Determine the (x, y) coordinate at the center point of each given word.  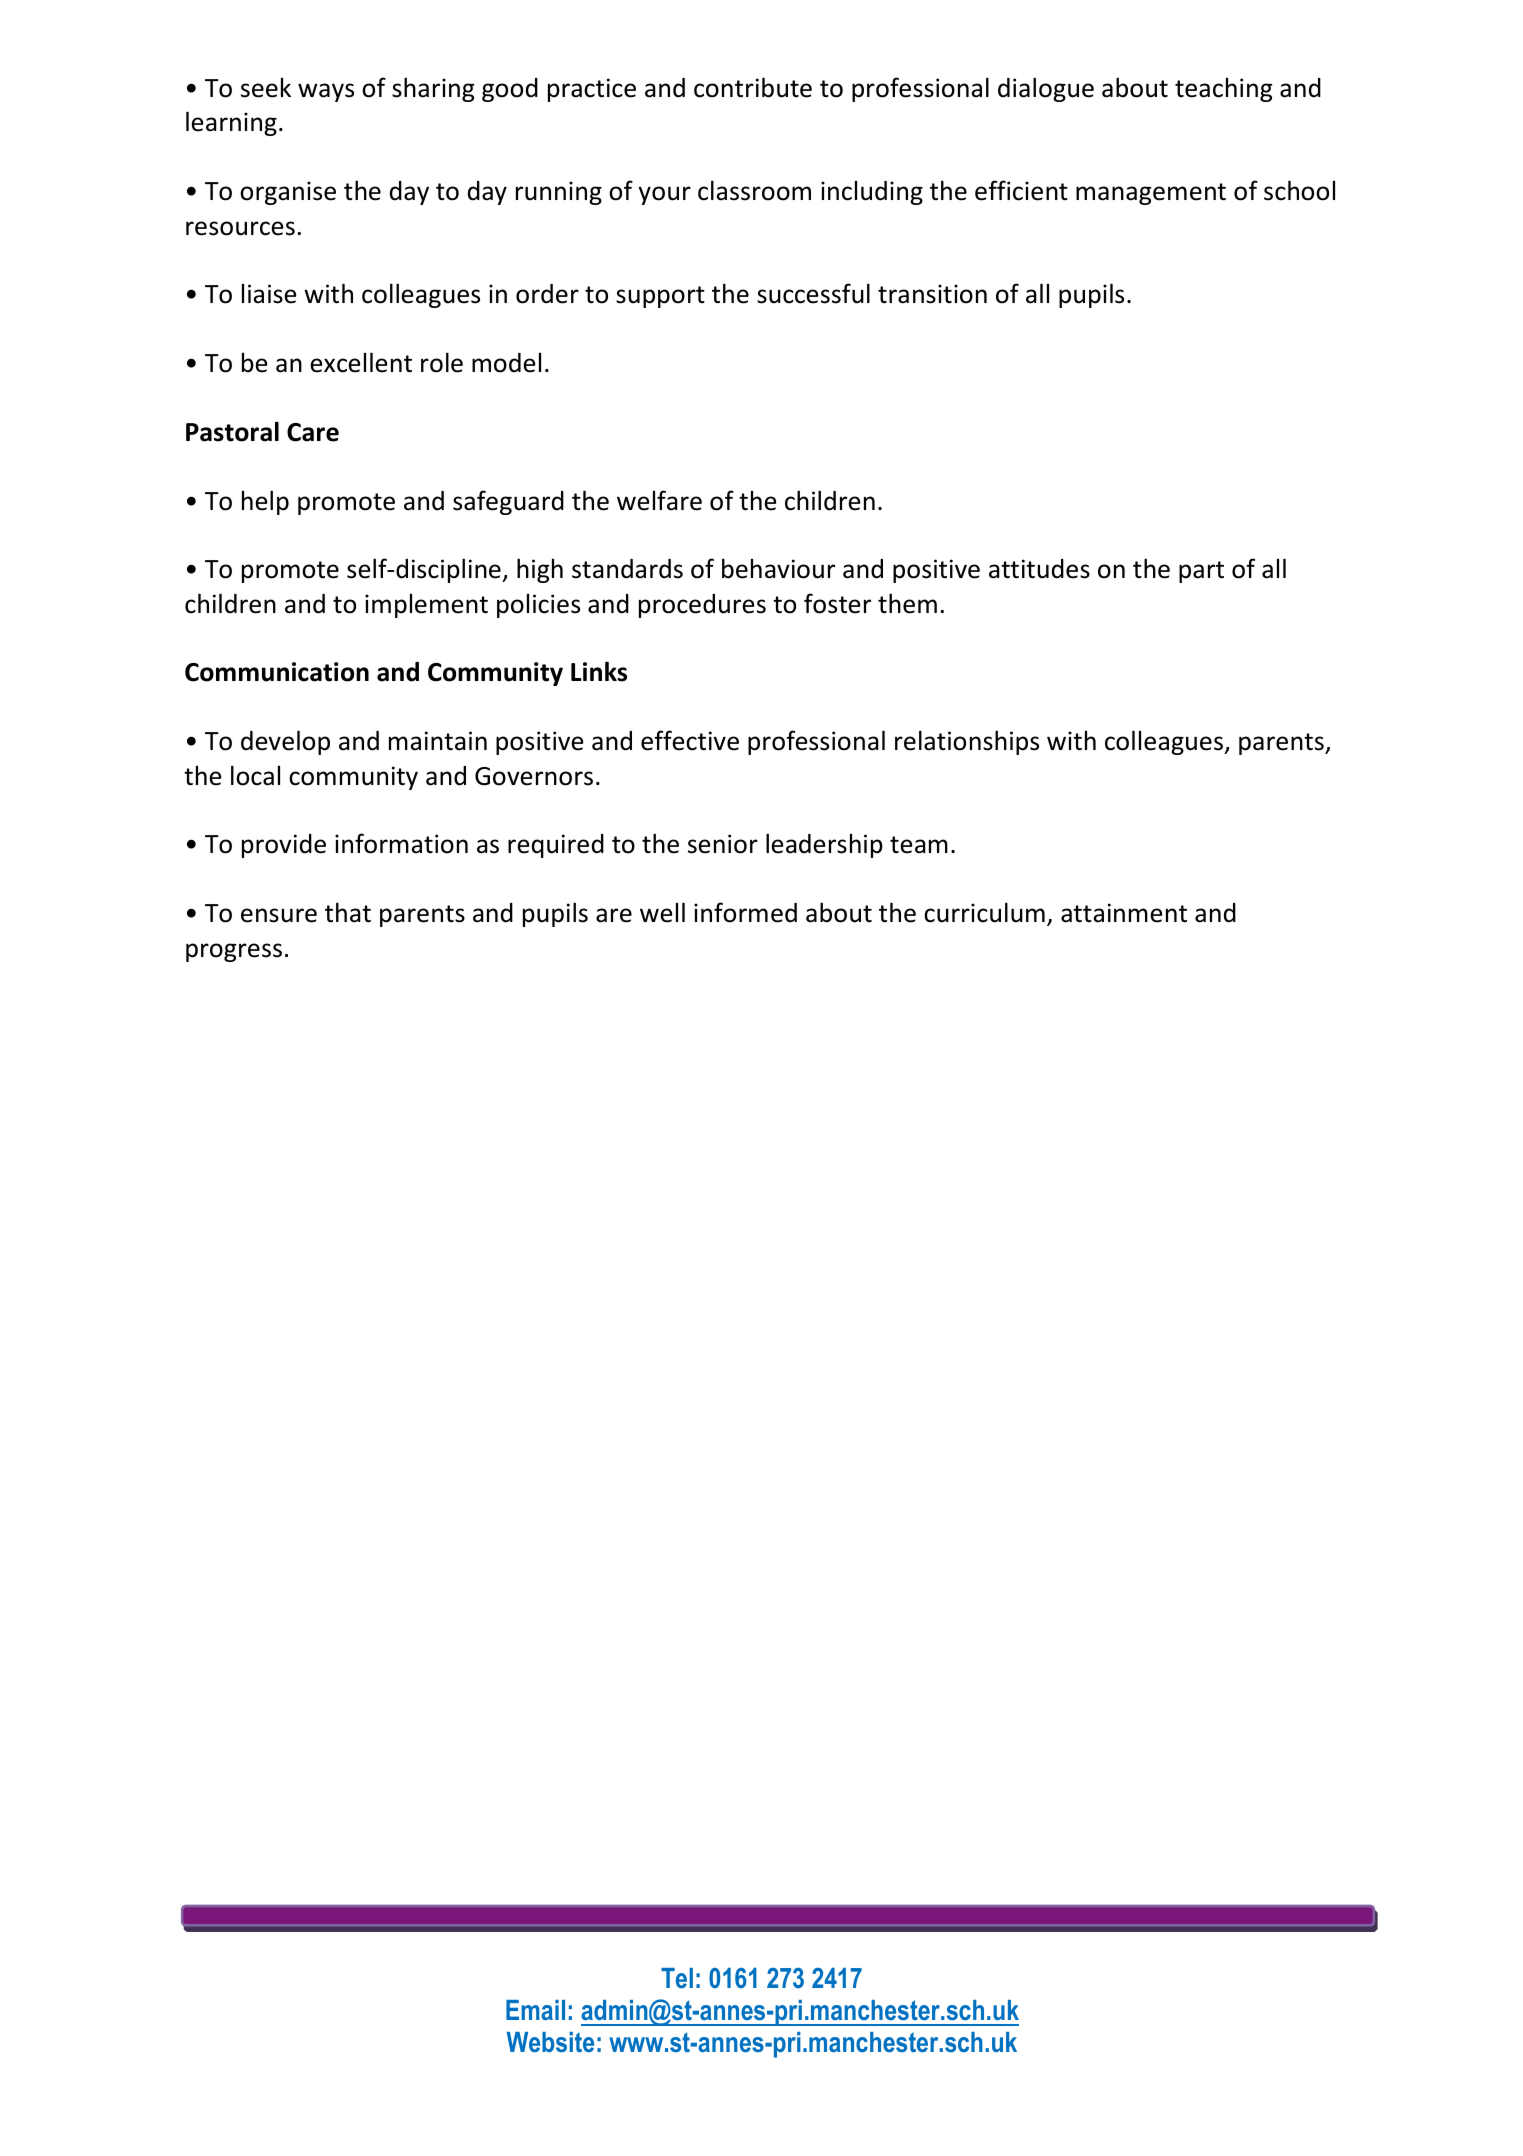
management (1151, 194)
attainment (1124, 913)
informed (745, 912)
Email (535, 2010)
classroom (754, 190)
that (348, 912)
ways (326, 92)
